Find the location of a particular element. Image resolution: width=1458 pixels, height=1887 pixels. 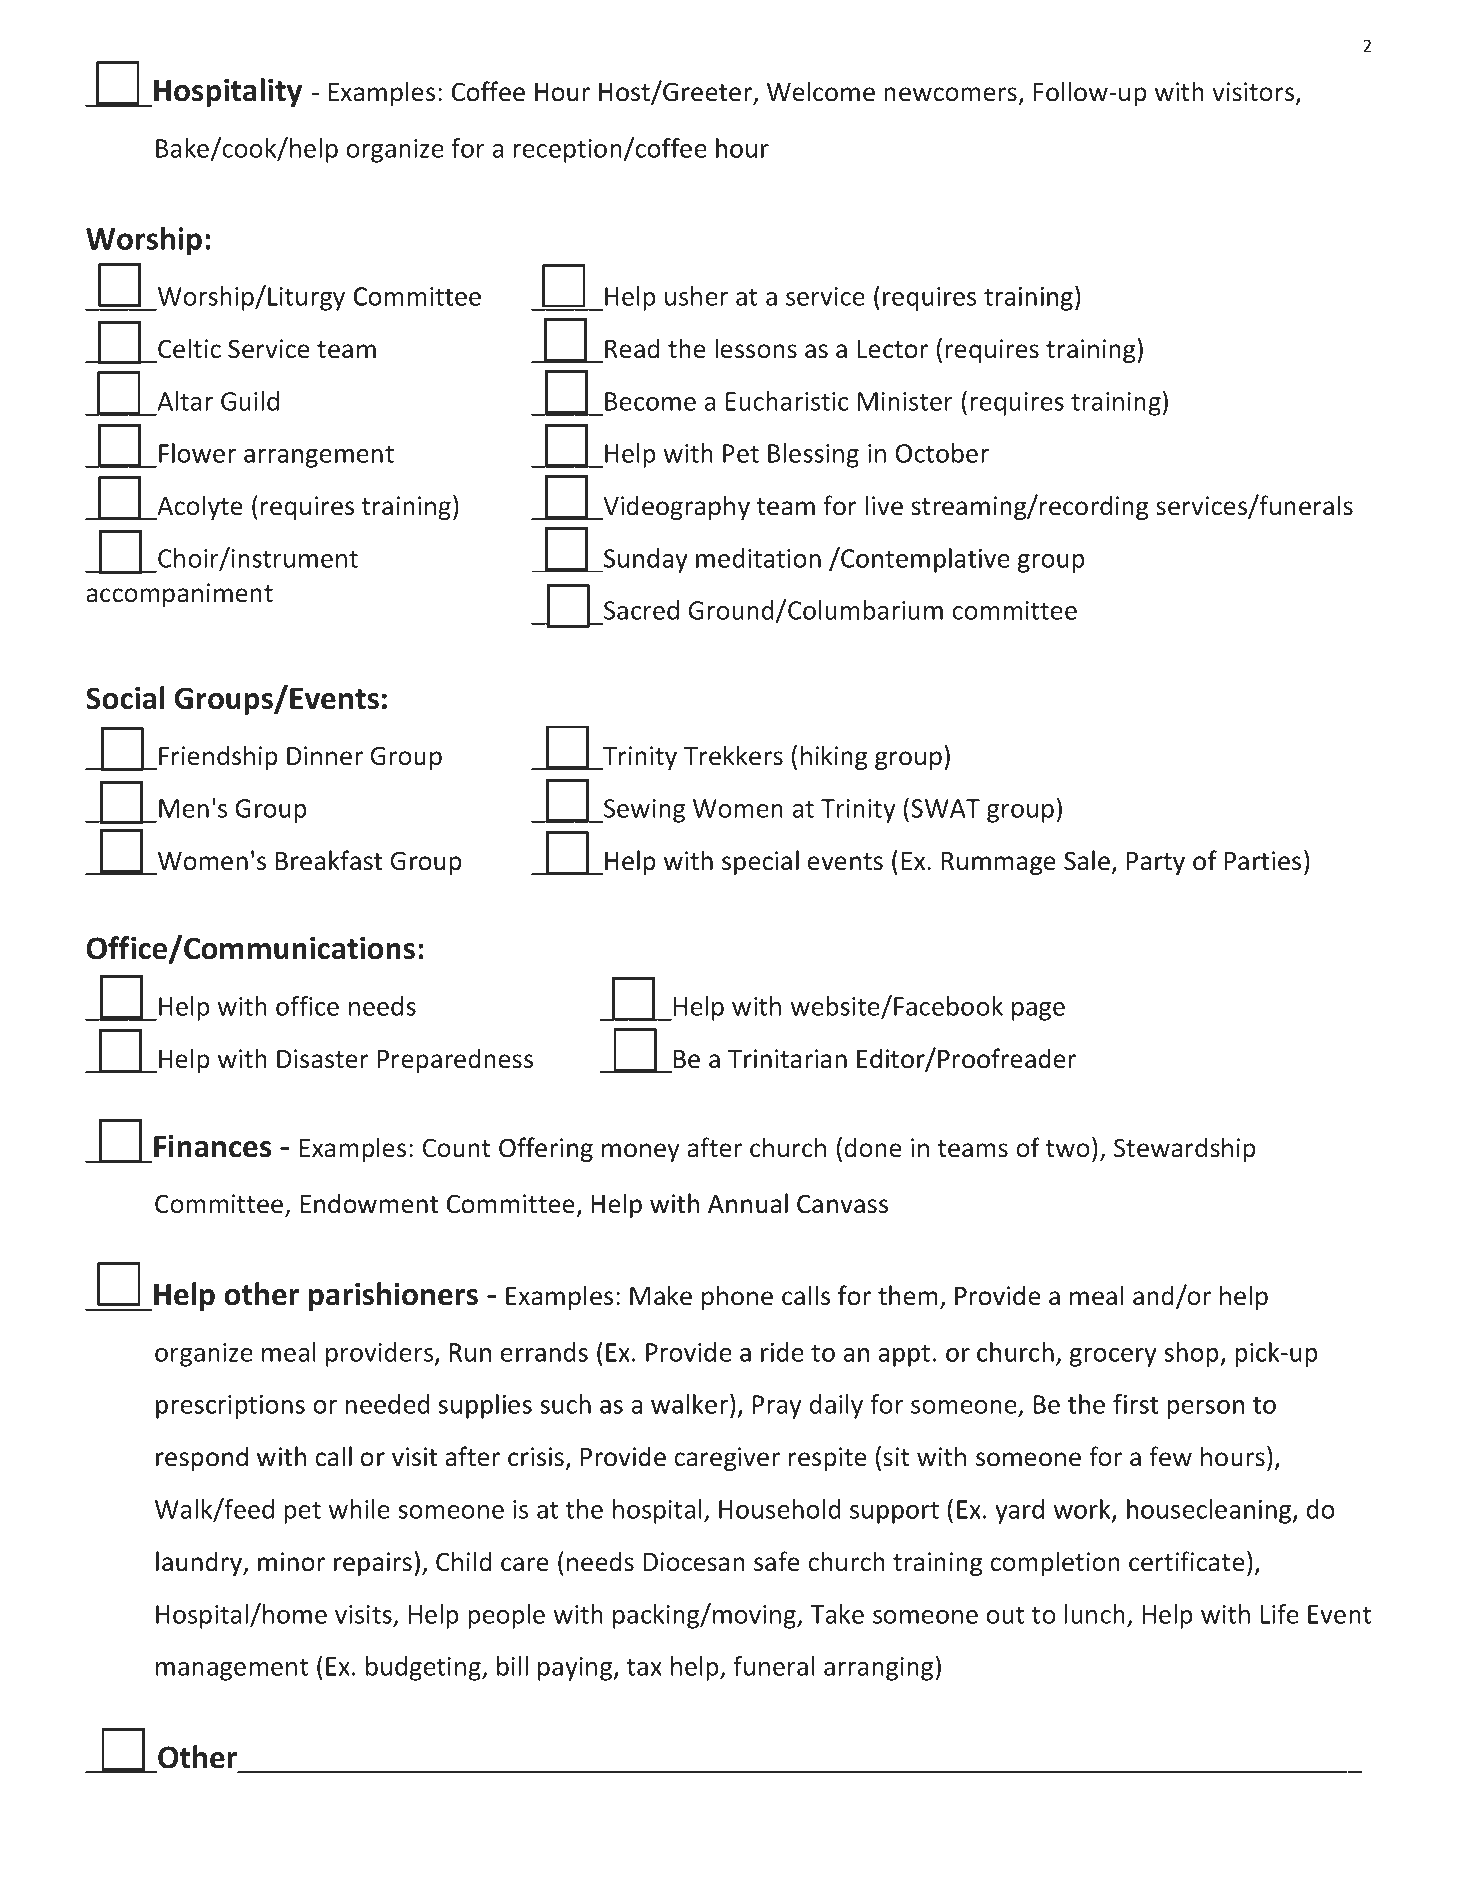

Breakfast is located at coordinates (329, 860).
